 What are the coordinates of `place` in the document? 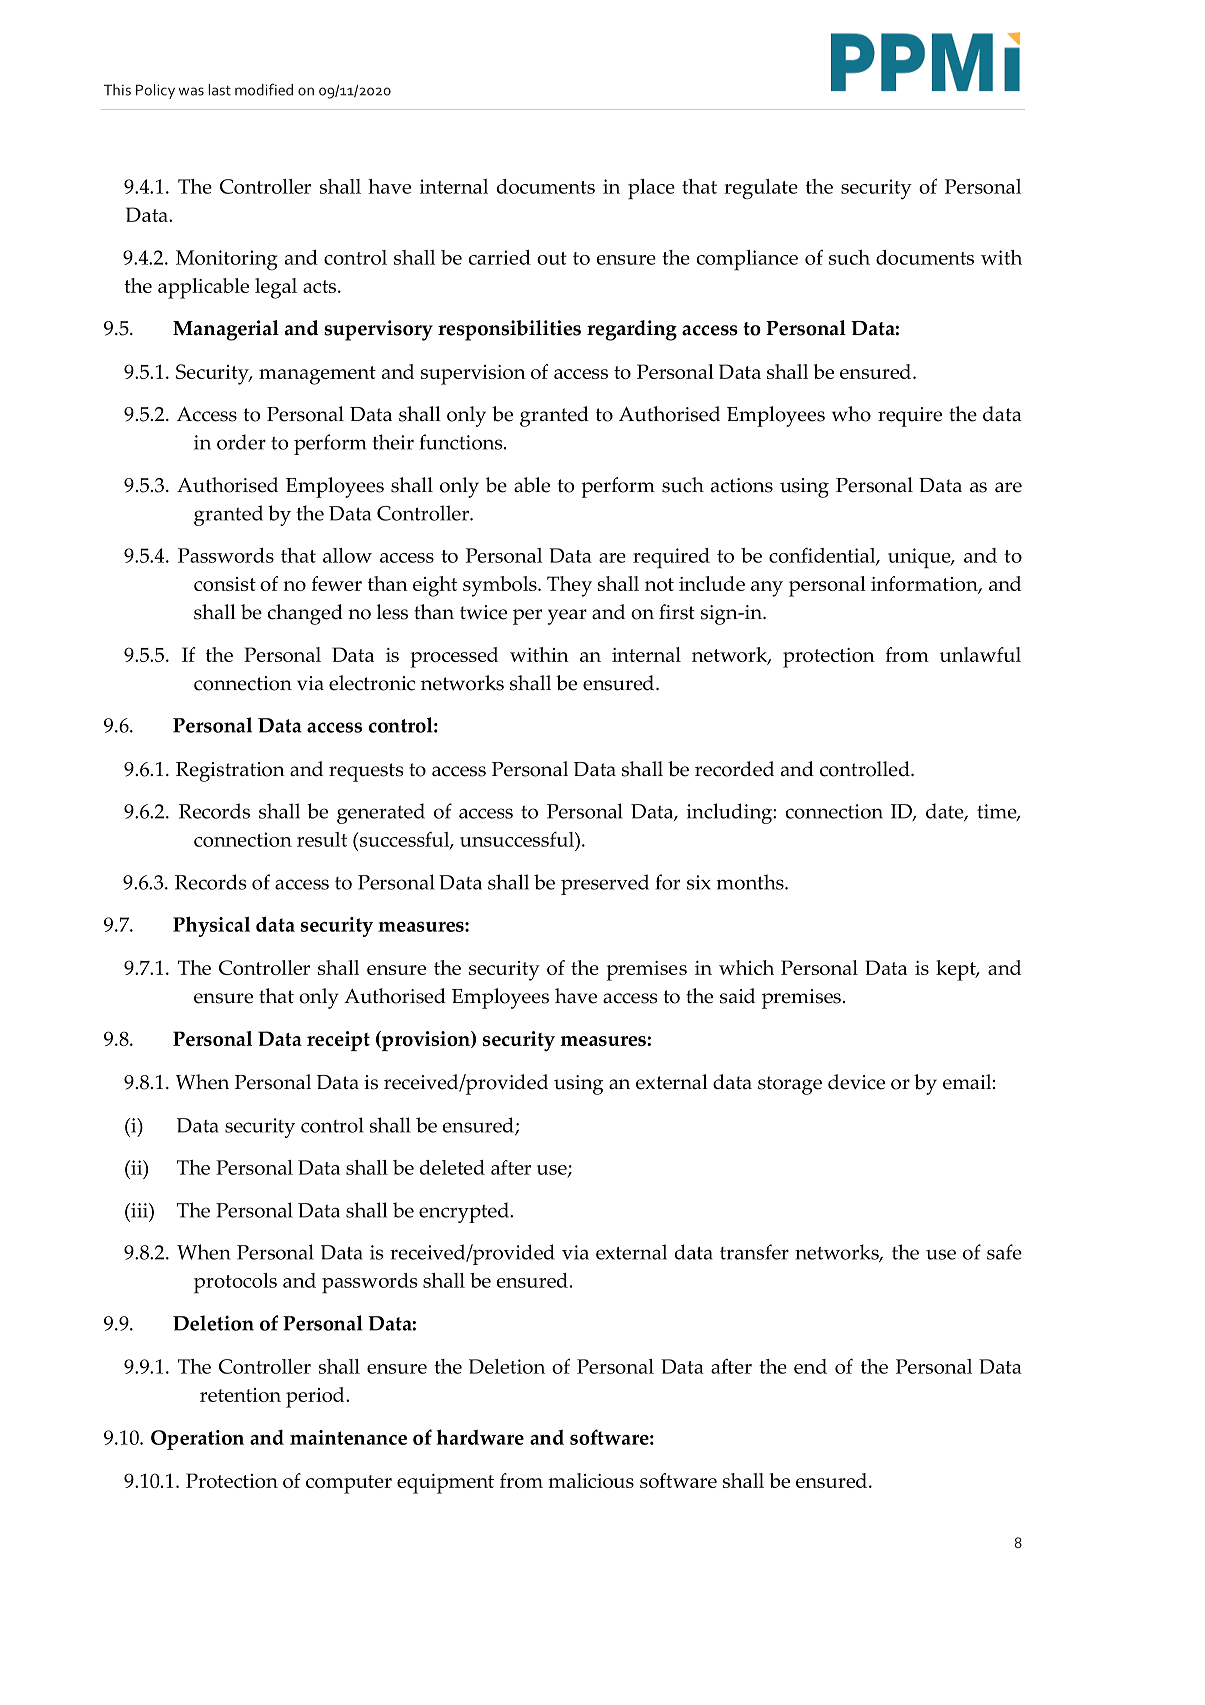 It's located at (651, 189).
